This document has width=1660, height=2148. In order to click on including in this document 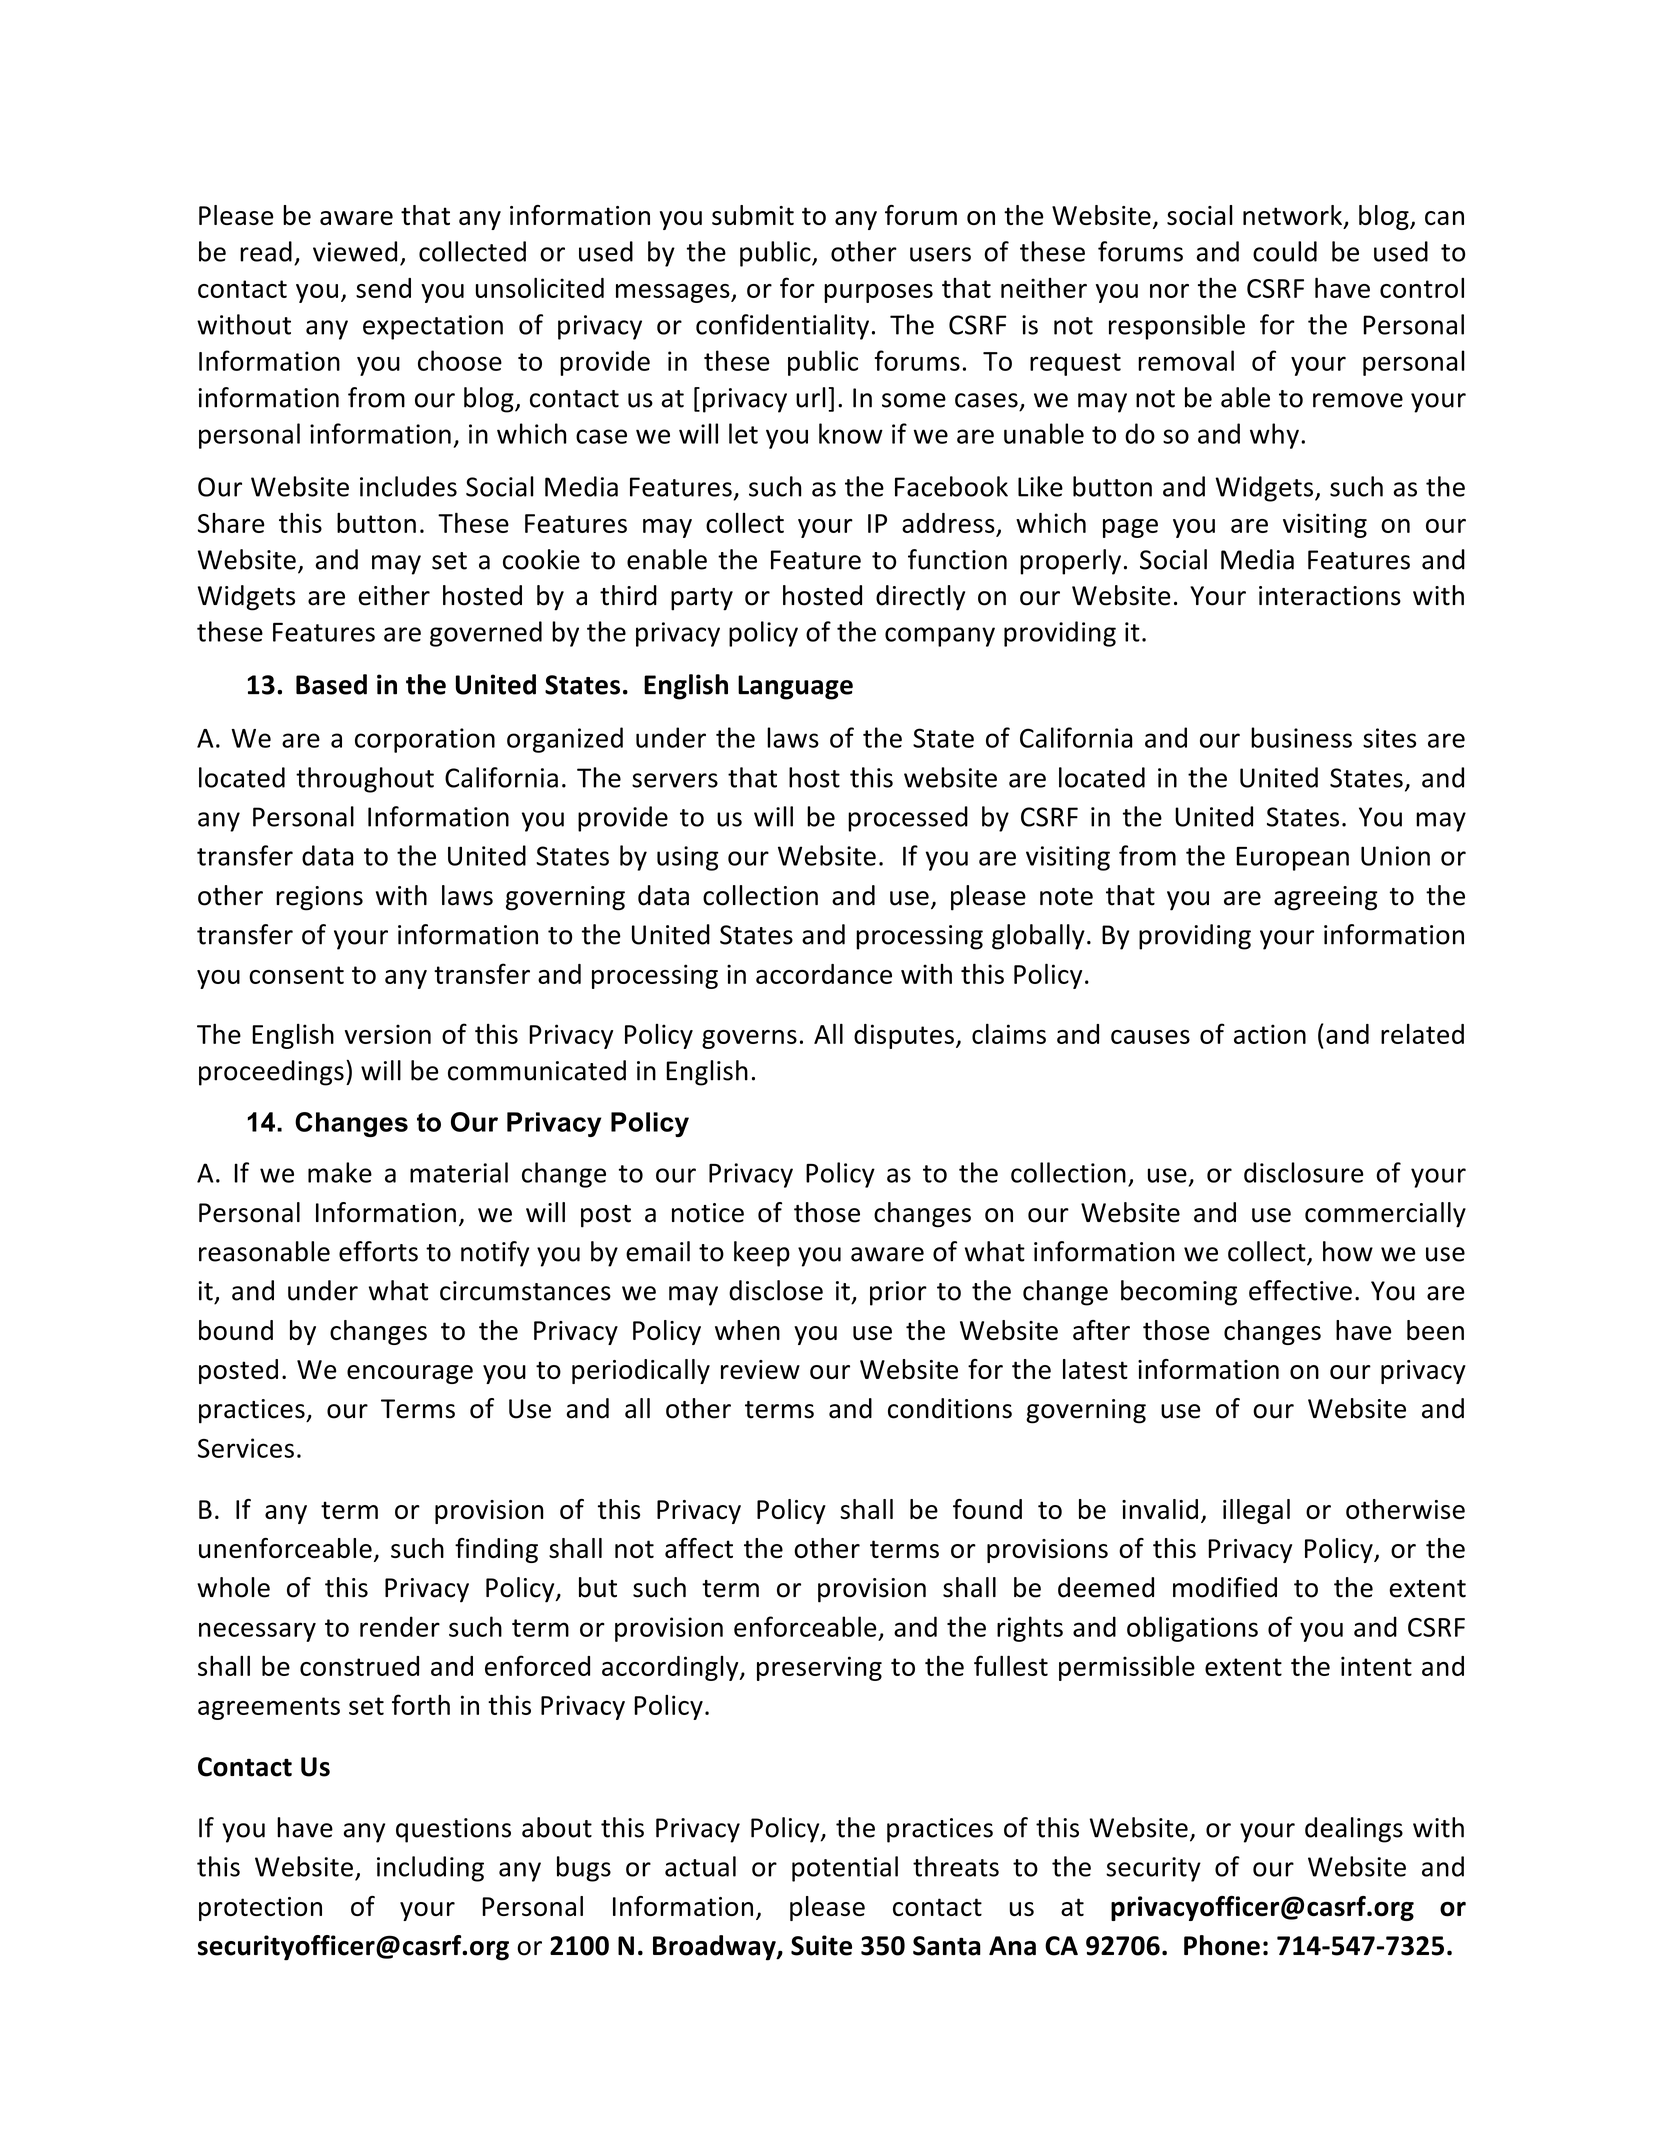, I will do `click(430, 1869)`.
